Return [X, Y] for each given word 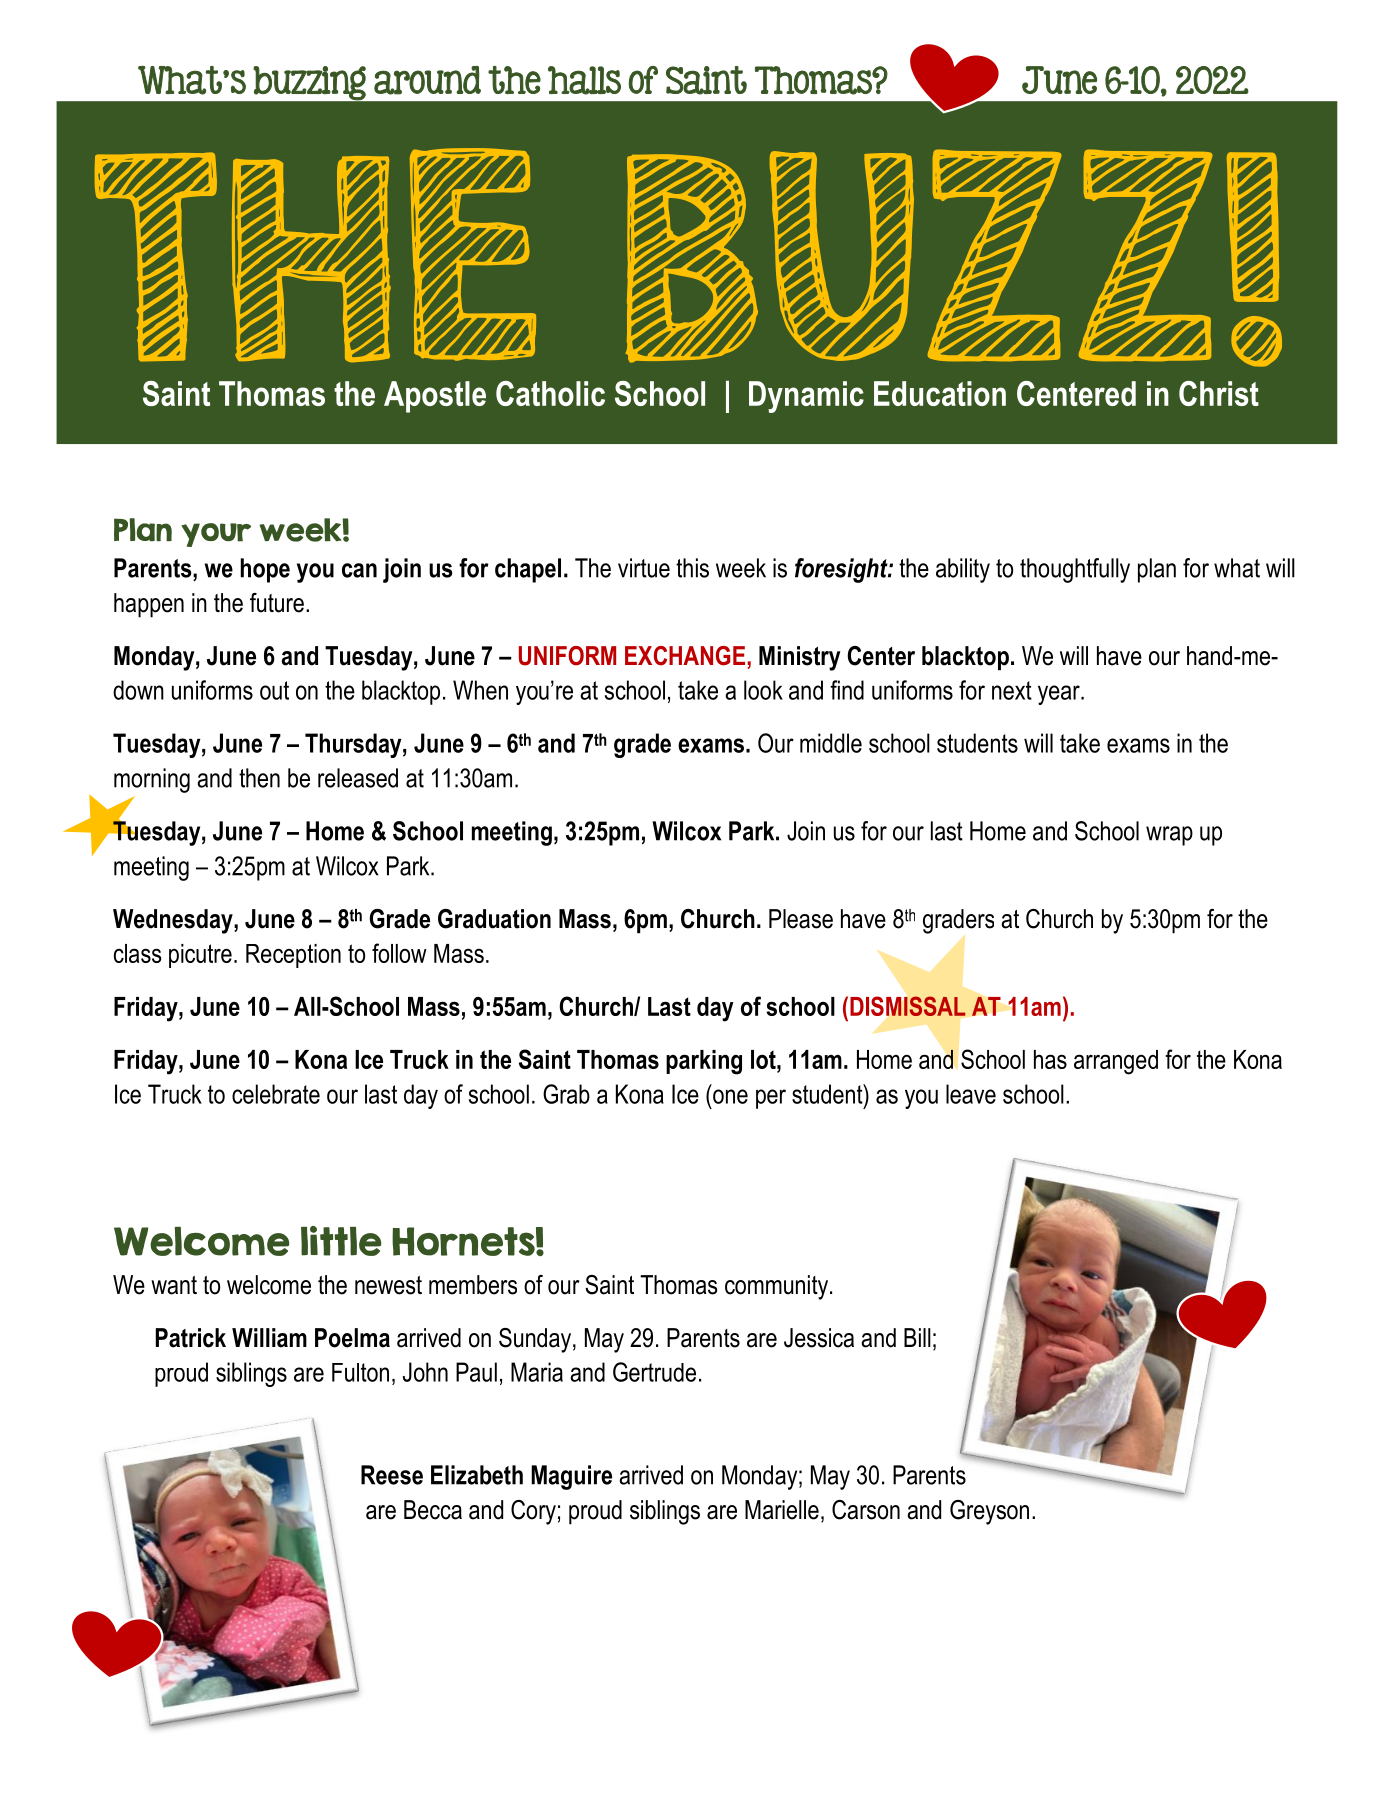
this [692, 568]
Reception [293, 956]
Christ [1219, 393]
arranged [1116, 1062]
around [427, 80]
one [730, 1096]
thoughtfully [1075, 570]
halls [584, 80]
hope [265, 570]
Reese [392, 1475]
